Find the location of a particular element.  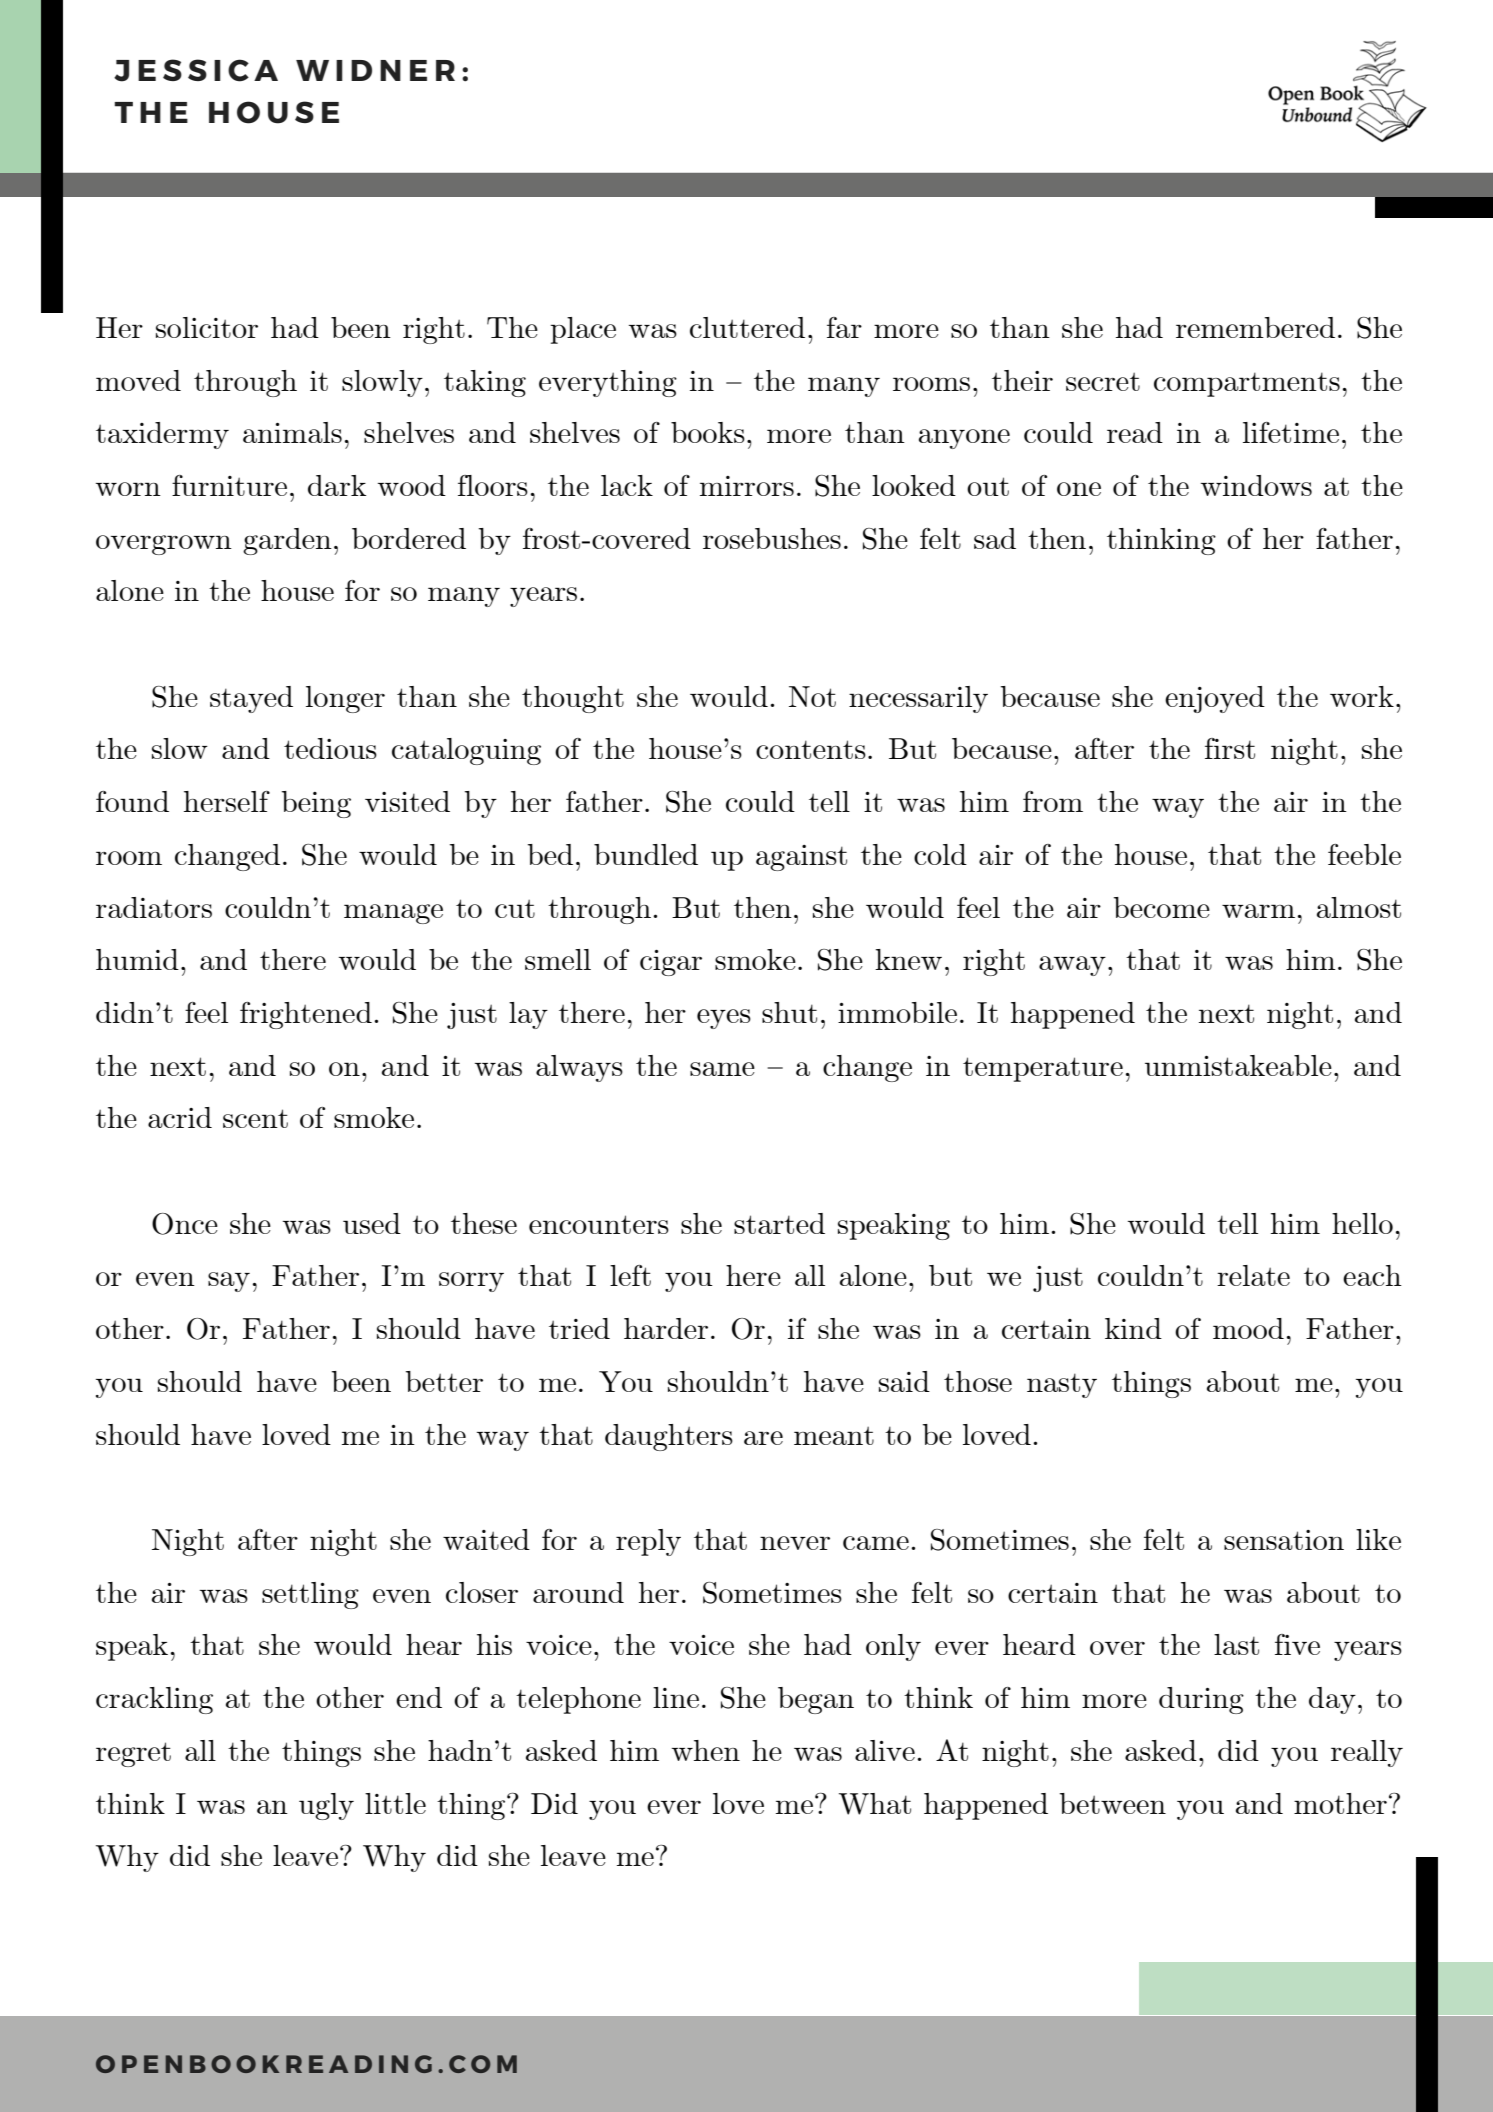

warm is located at coordinates (1258, 911).
